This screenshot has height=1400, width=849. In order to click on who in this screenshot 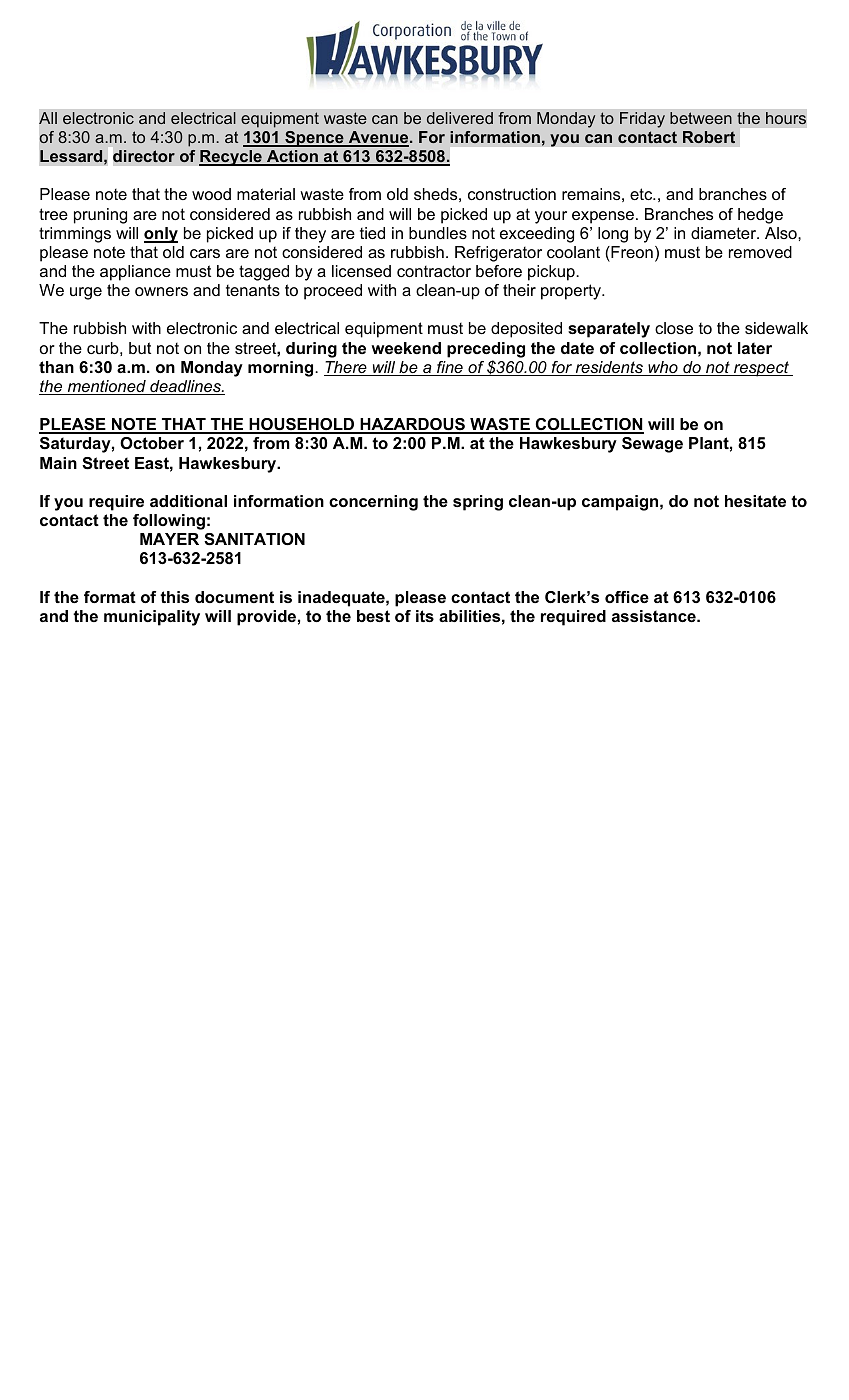, I will do `click(663, 368)`.
